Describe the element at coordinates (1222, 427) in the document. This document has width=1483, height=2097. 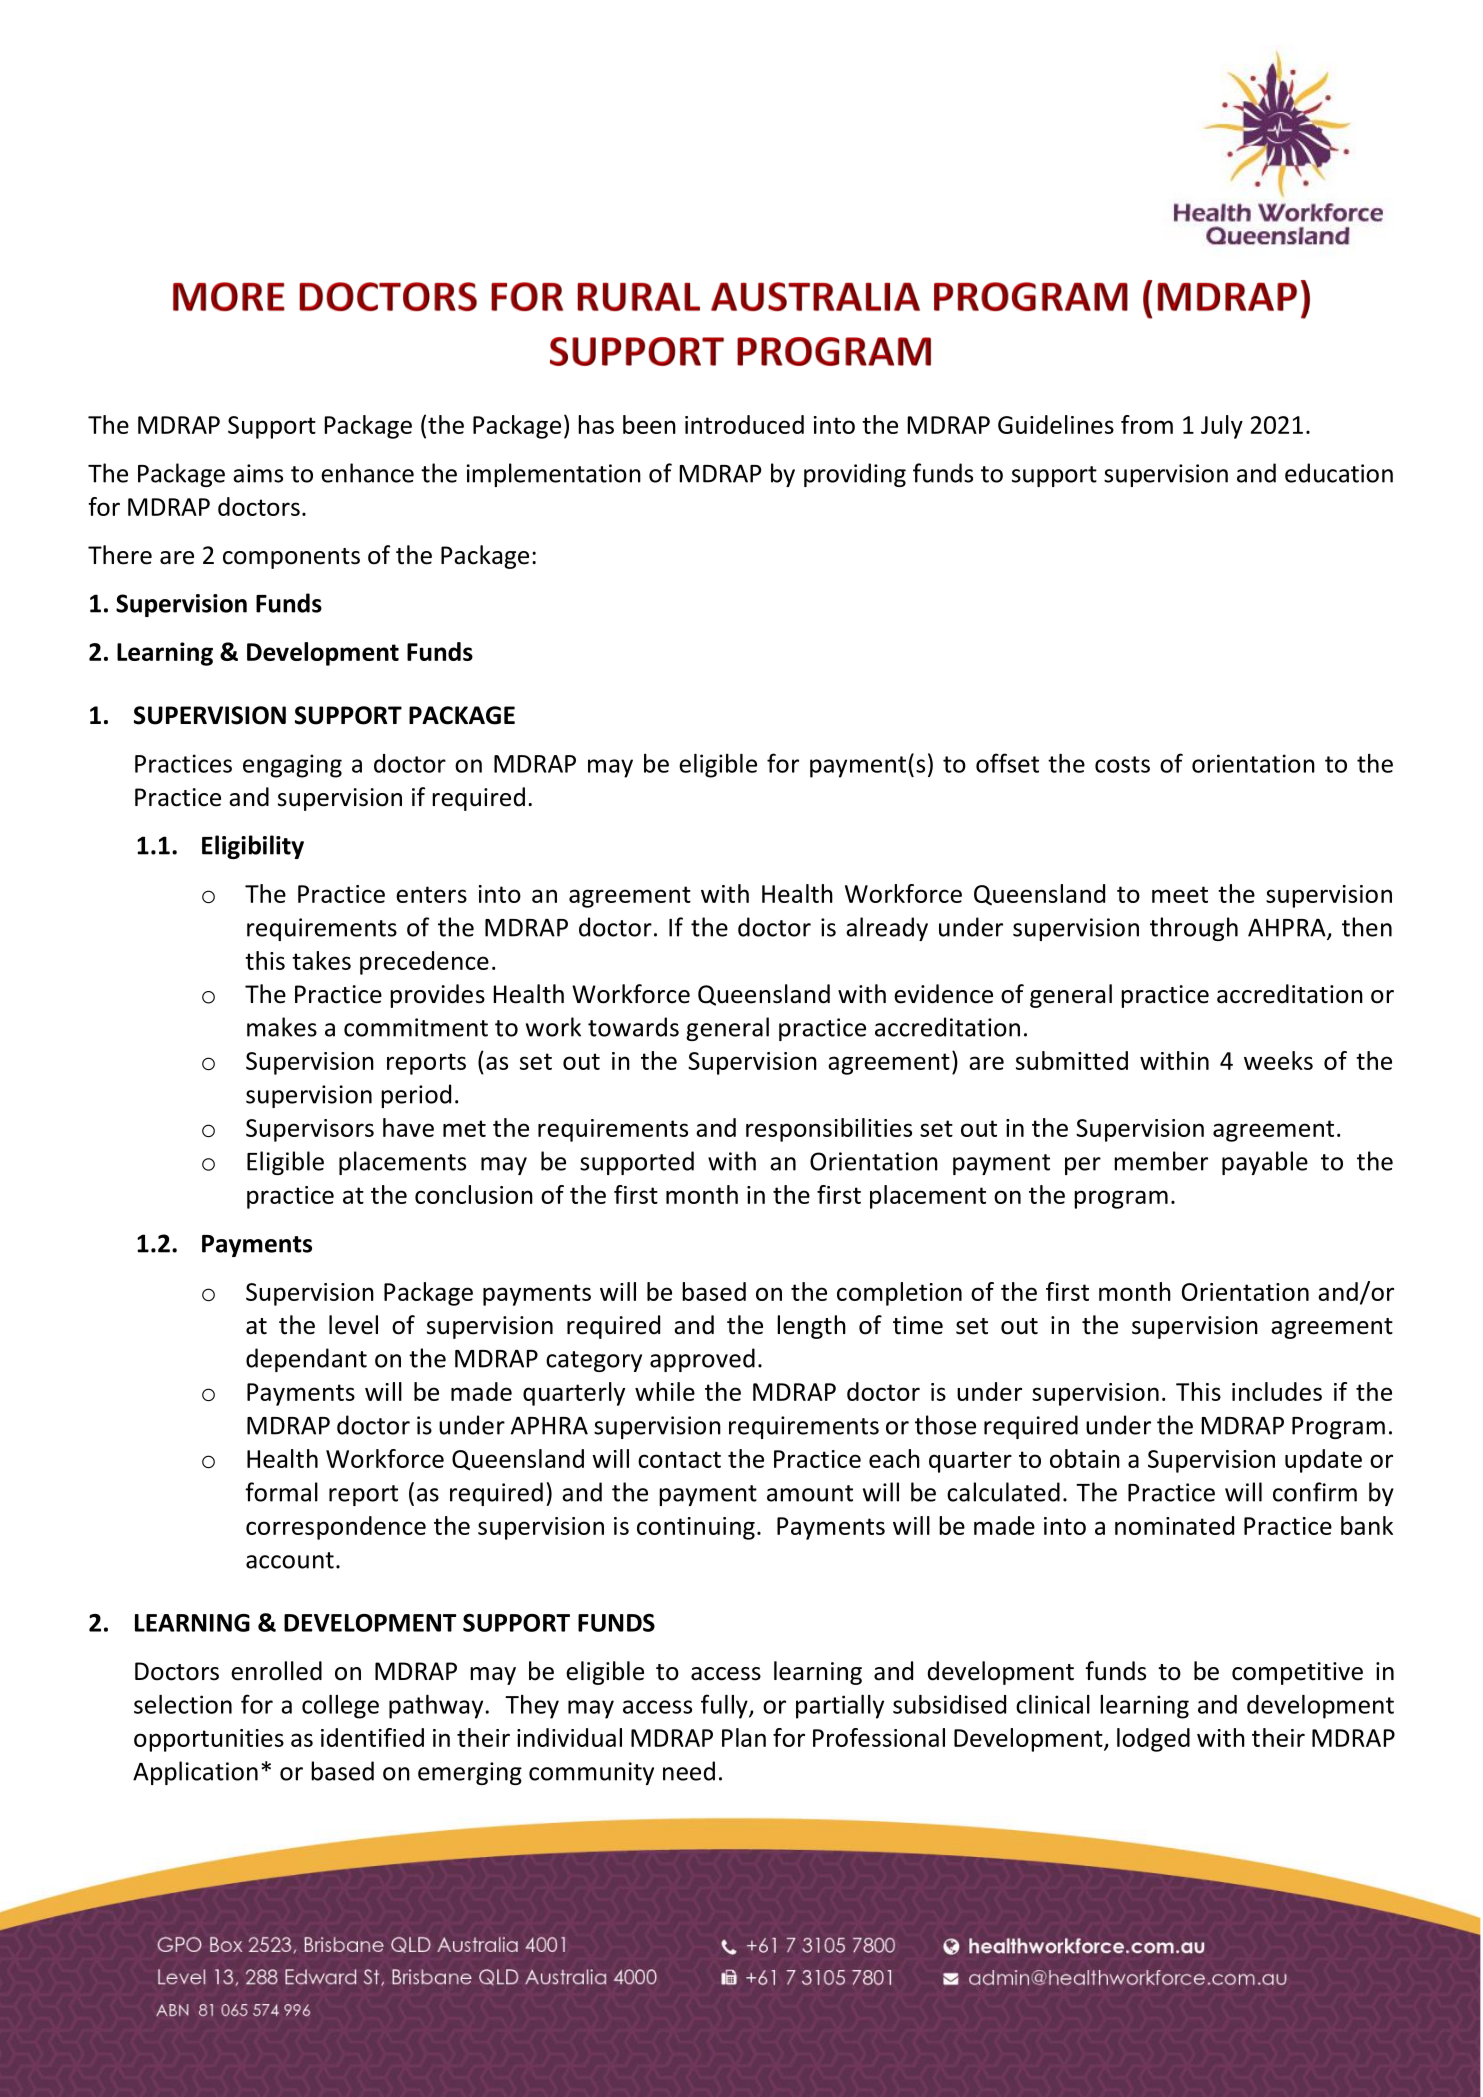
I see `July` at that location.
